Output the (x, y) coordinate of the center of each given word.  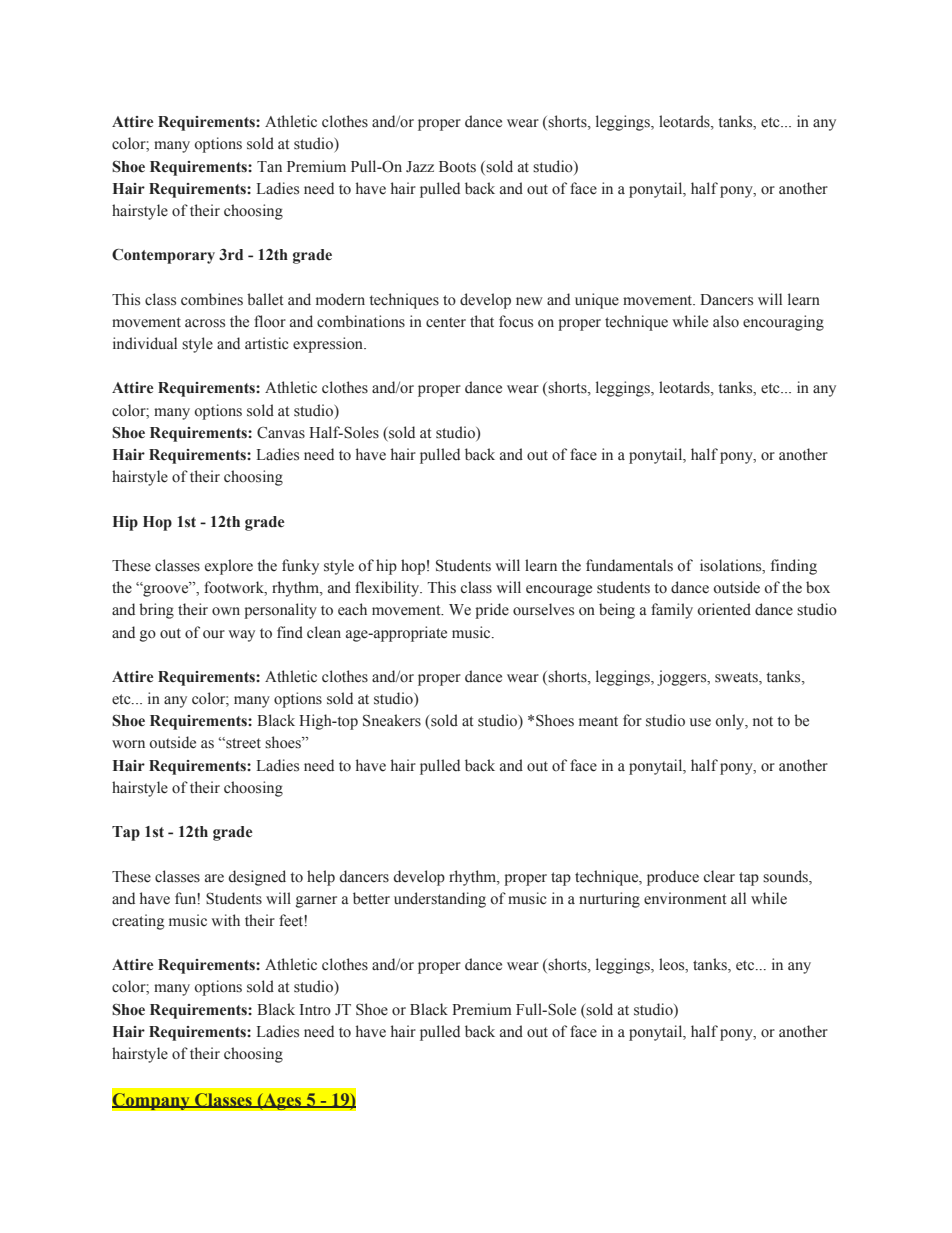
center (446, 322)
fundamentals (629, 565)
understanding (440, 900)
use (700, 722)
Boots (457, 167)
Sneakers (392, 720)
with (225, 920)
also (726, 321)
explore (229, 567)
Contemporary (163, 256)
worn (128, 744)
